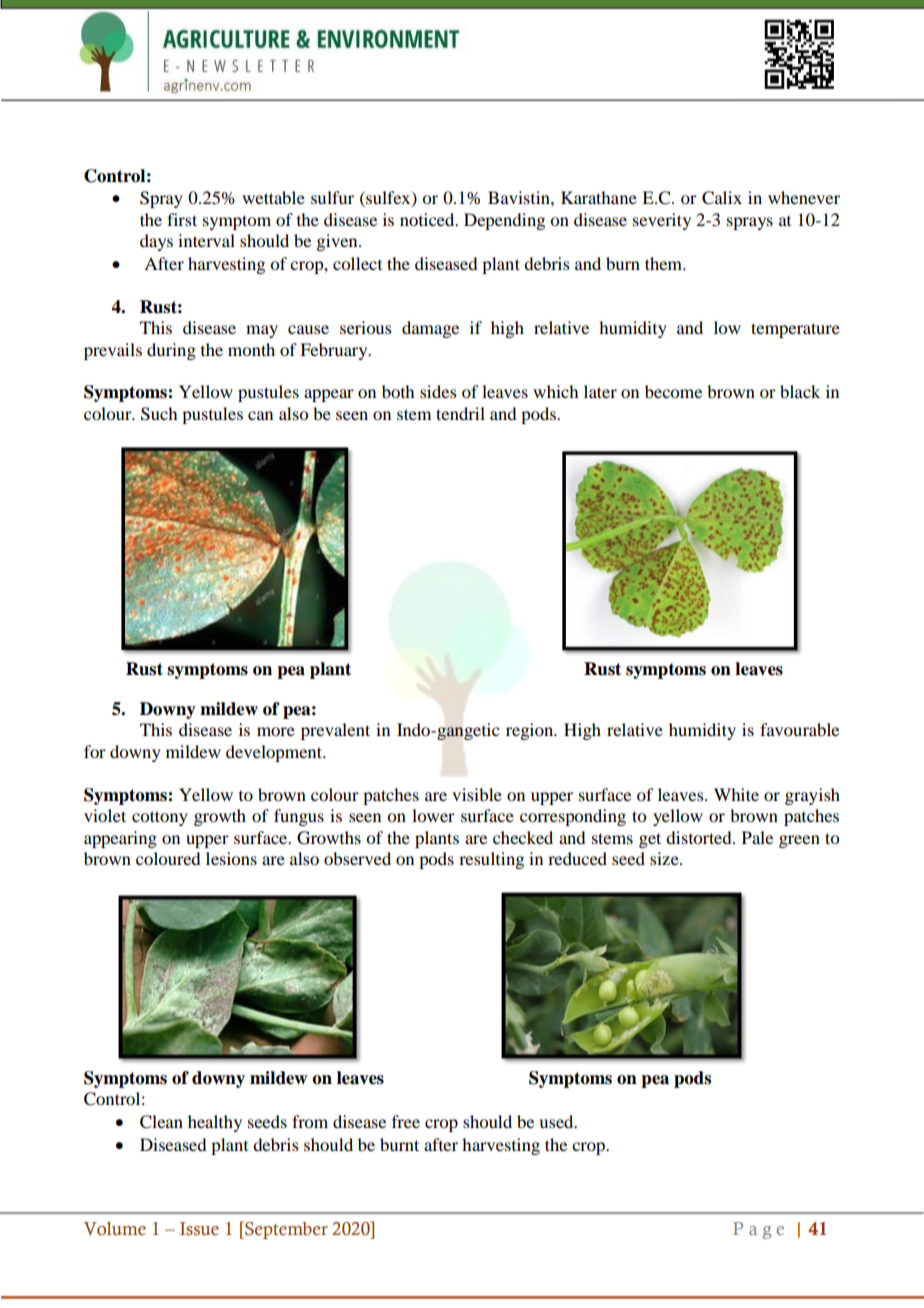  What do you see at coordinates (182, 219) in the screenshot?
I see `first` at bounding box center [182, 219].
